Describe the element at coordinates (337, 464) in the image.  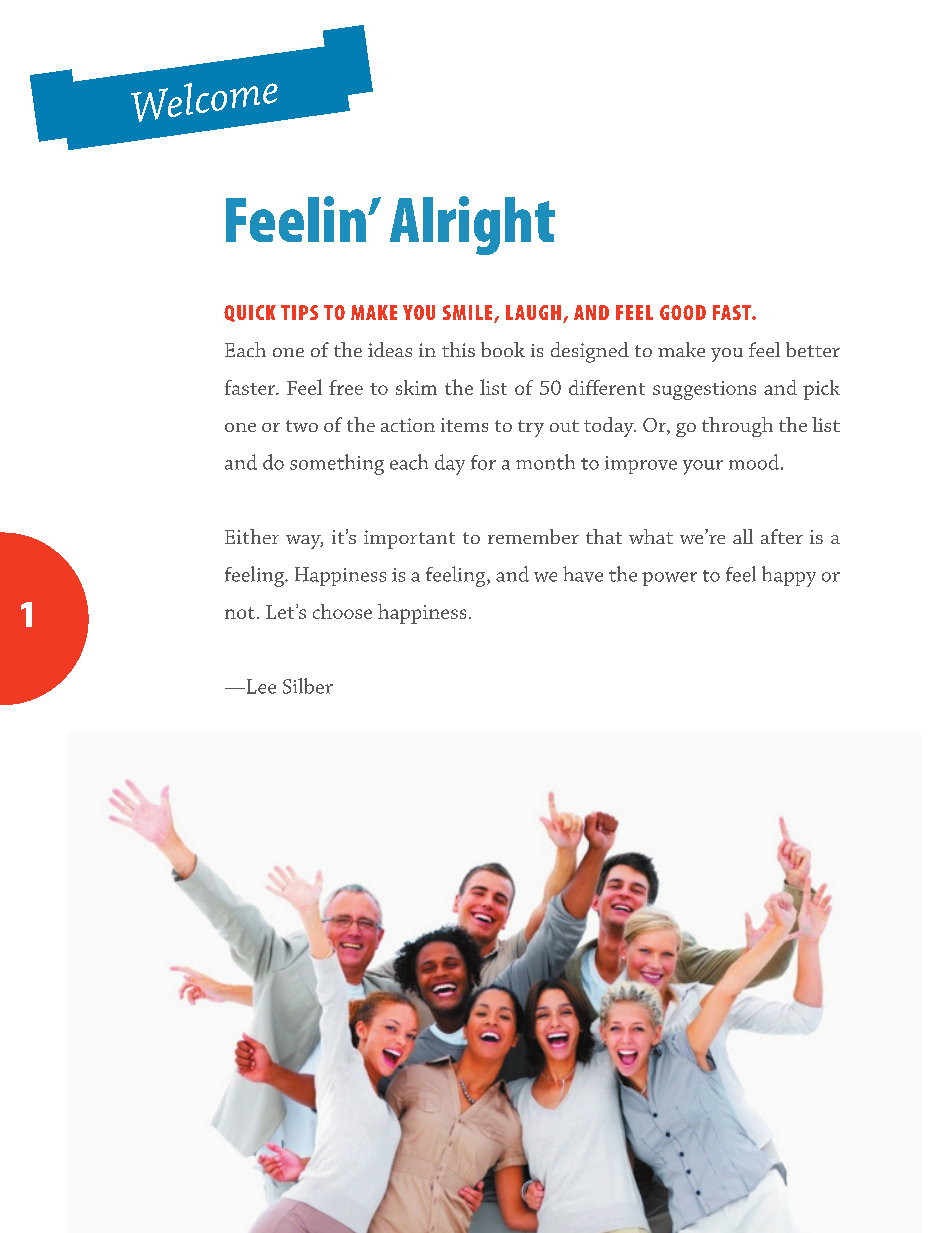
I see `something` at that location.
